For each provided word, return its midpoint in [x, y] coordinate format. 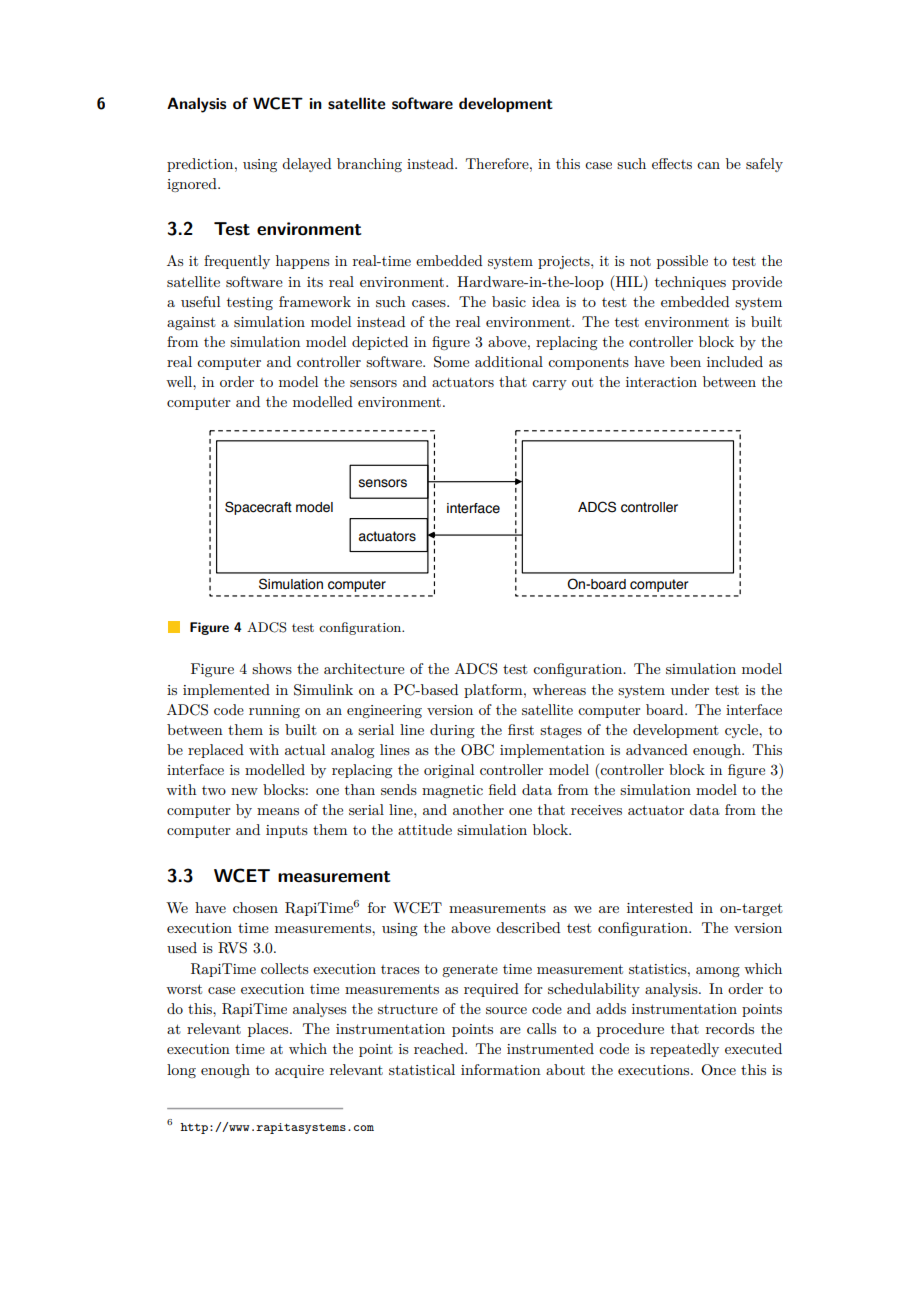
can [708, 165]
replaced [216, 751]
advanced [657, 749]
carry [549, 385]
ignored [193, 185]
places [269, 1030]
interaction [661, 382]
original [449, 771]
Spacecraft [258, 508]
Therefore [498, 163]
